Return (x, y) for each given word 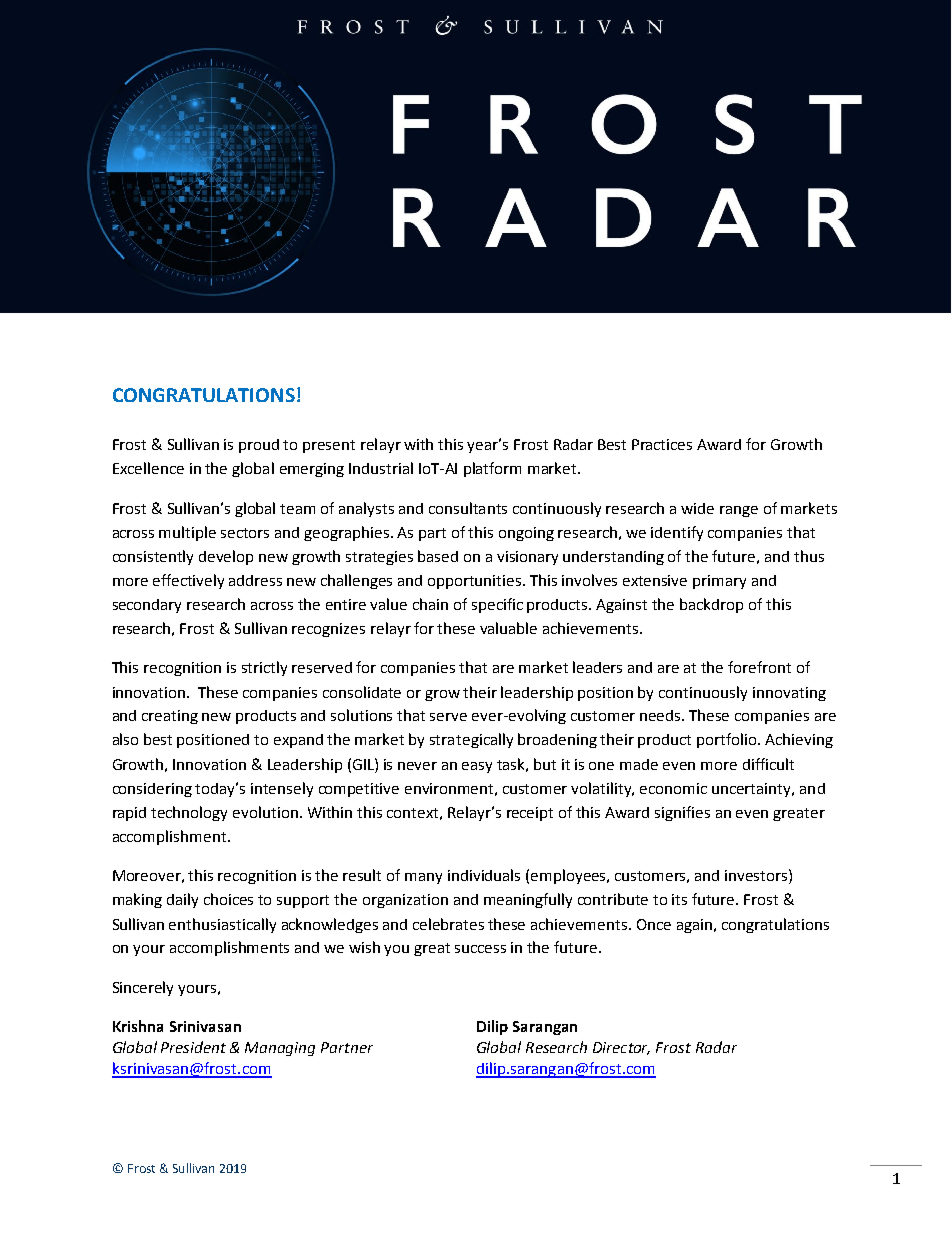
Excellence (148, 468)
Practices (662, 444)
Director (621, 1048)
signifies (682, 813)
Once (654, 924)
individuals (484, 875)
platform (492, 469)
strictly (264, 668)
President (193, 1047)
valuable (508, 628)
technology (189, 813)
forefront (759, 667)
